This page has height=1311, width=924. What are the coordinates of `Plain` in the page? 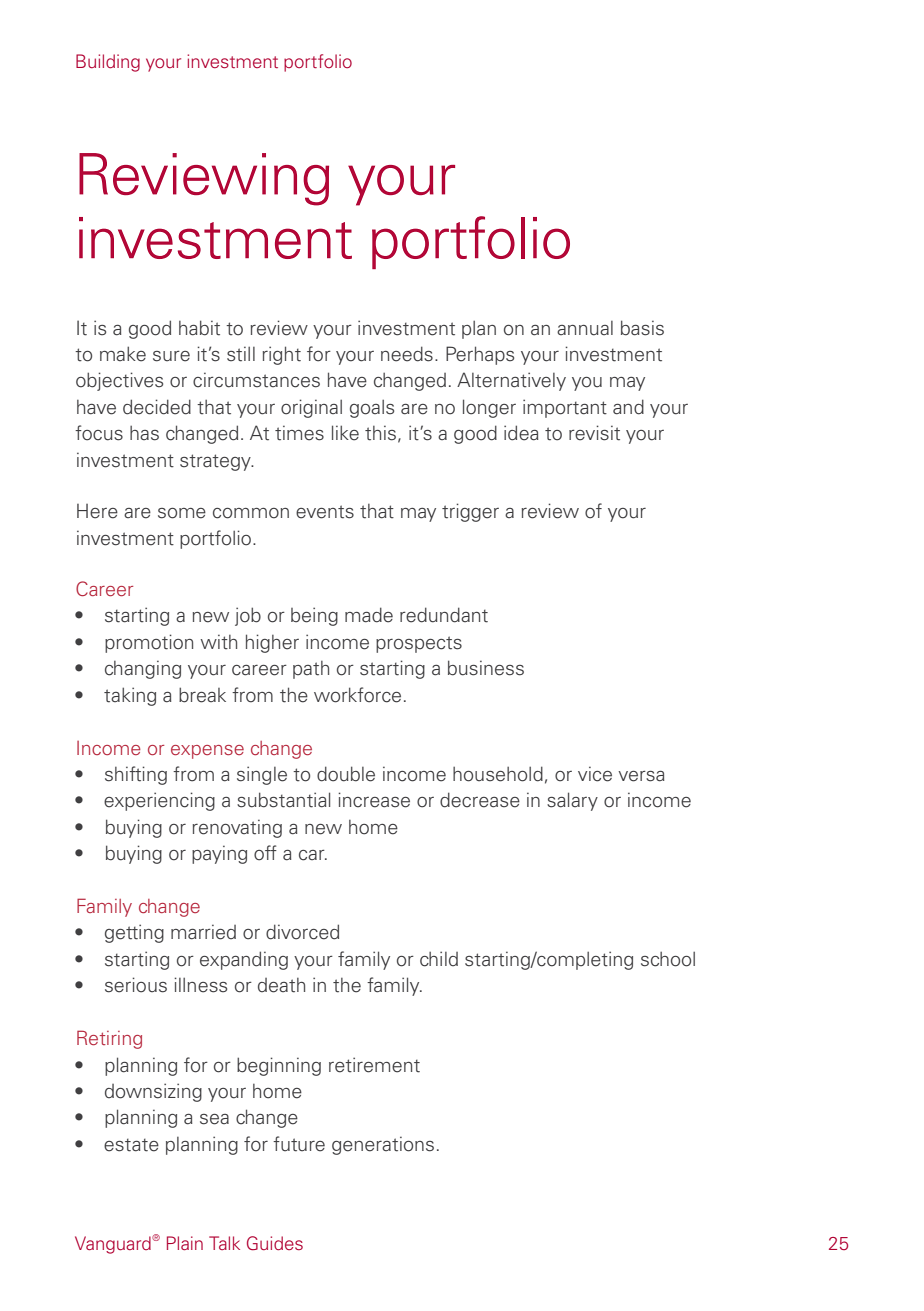 It's located at (185, 1243).
